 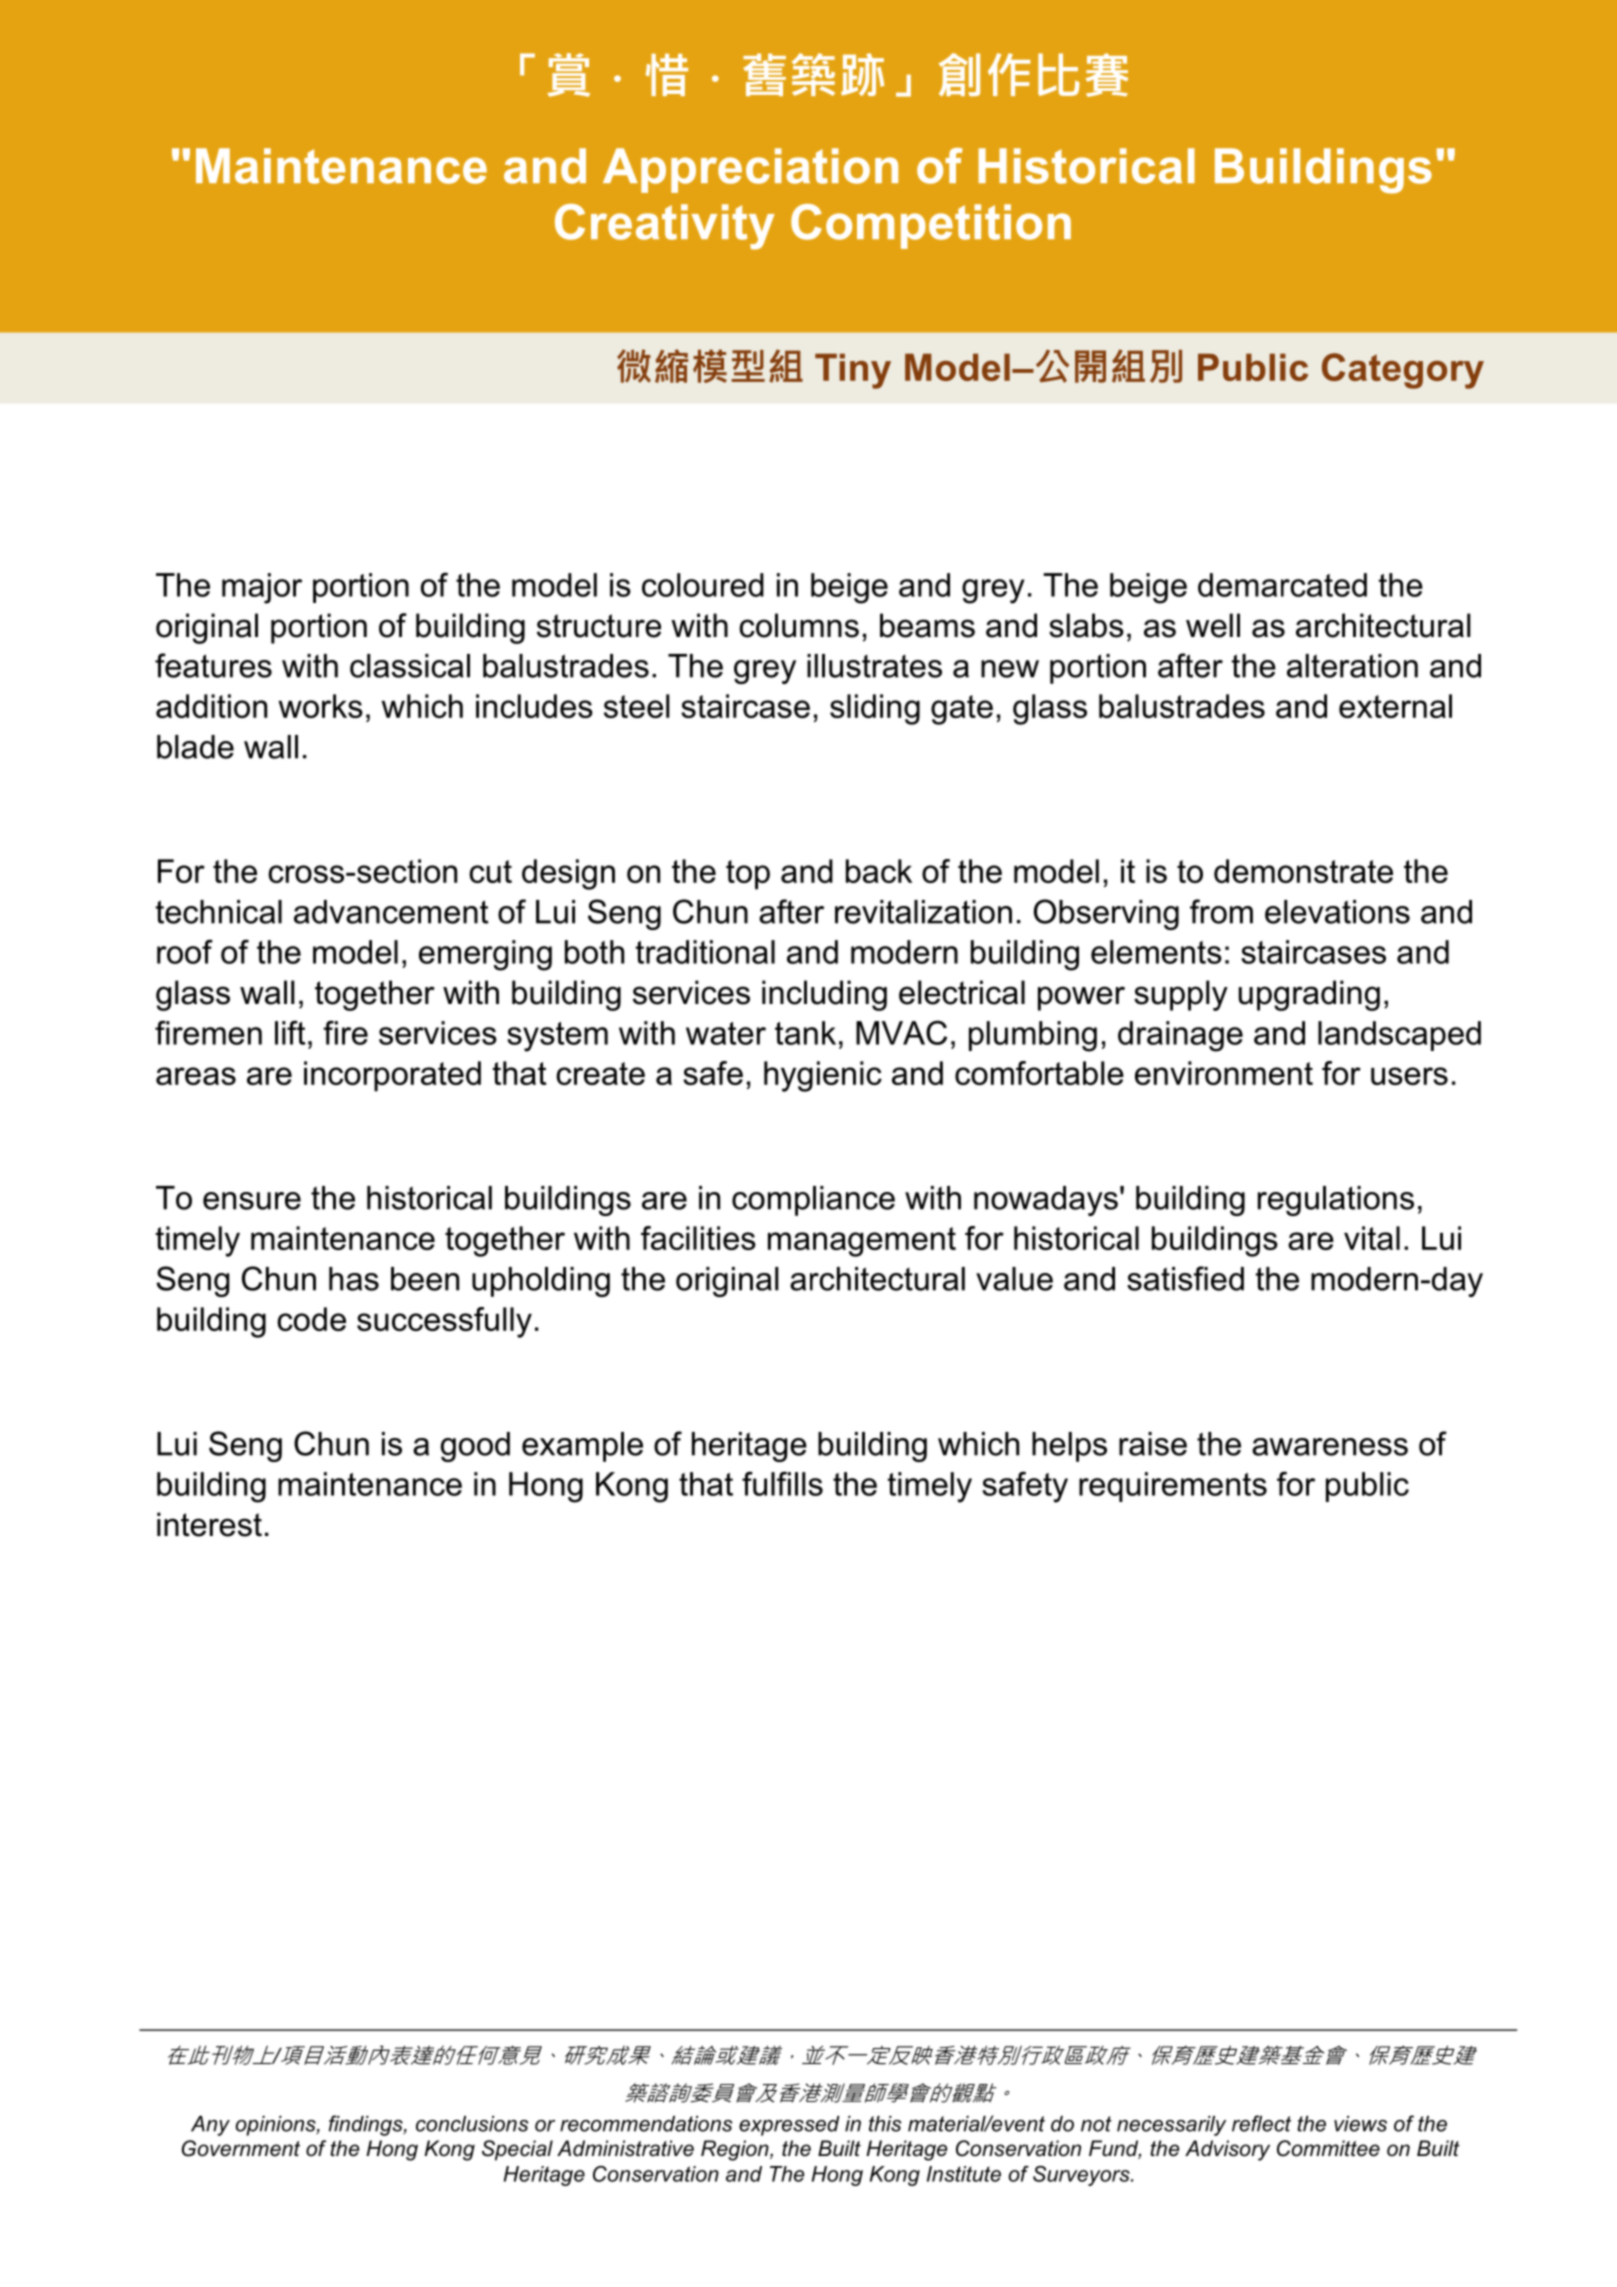 I want to click on reflect, so click(x=1261, y=2123).
